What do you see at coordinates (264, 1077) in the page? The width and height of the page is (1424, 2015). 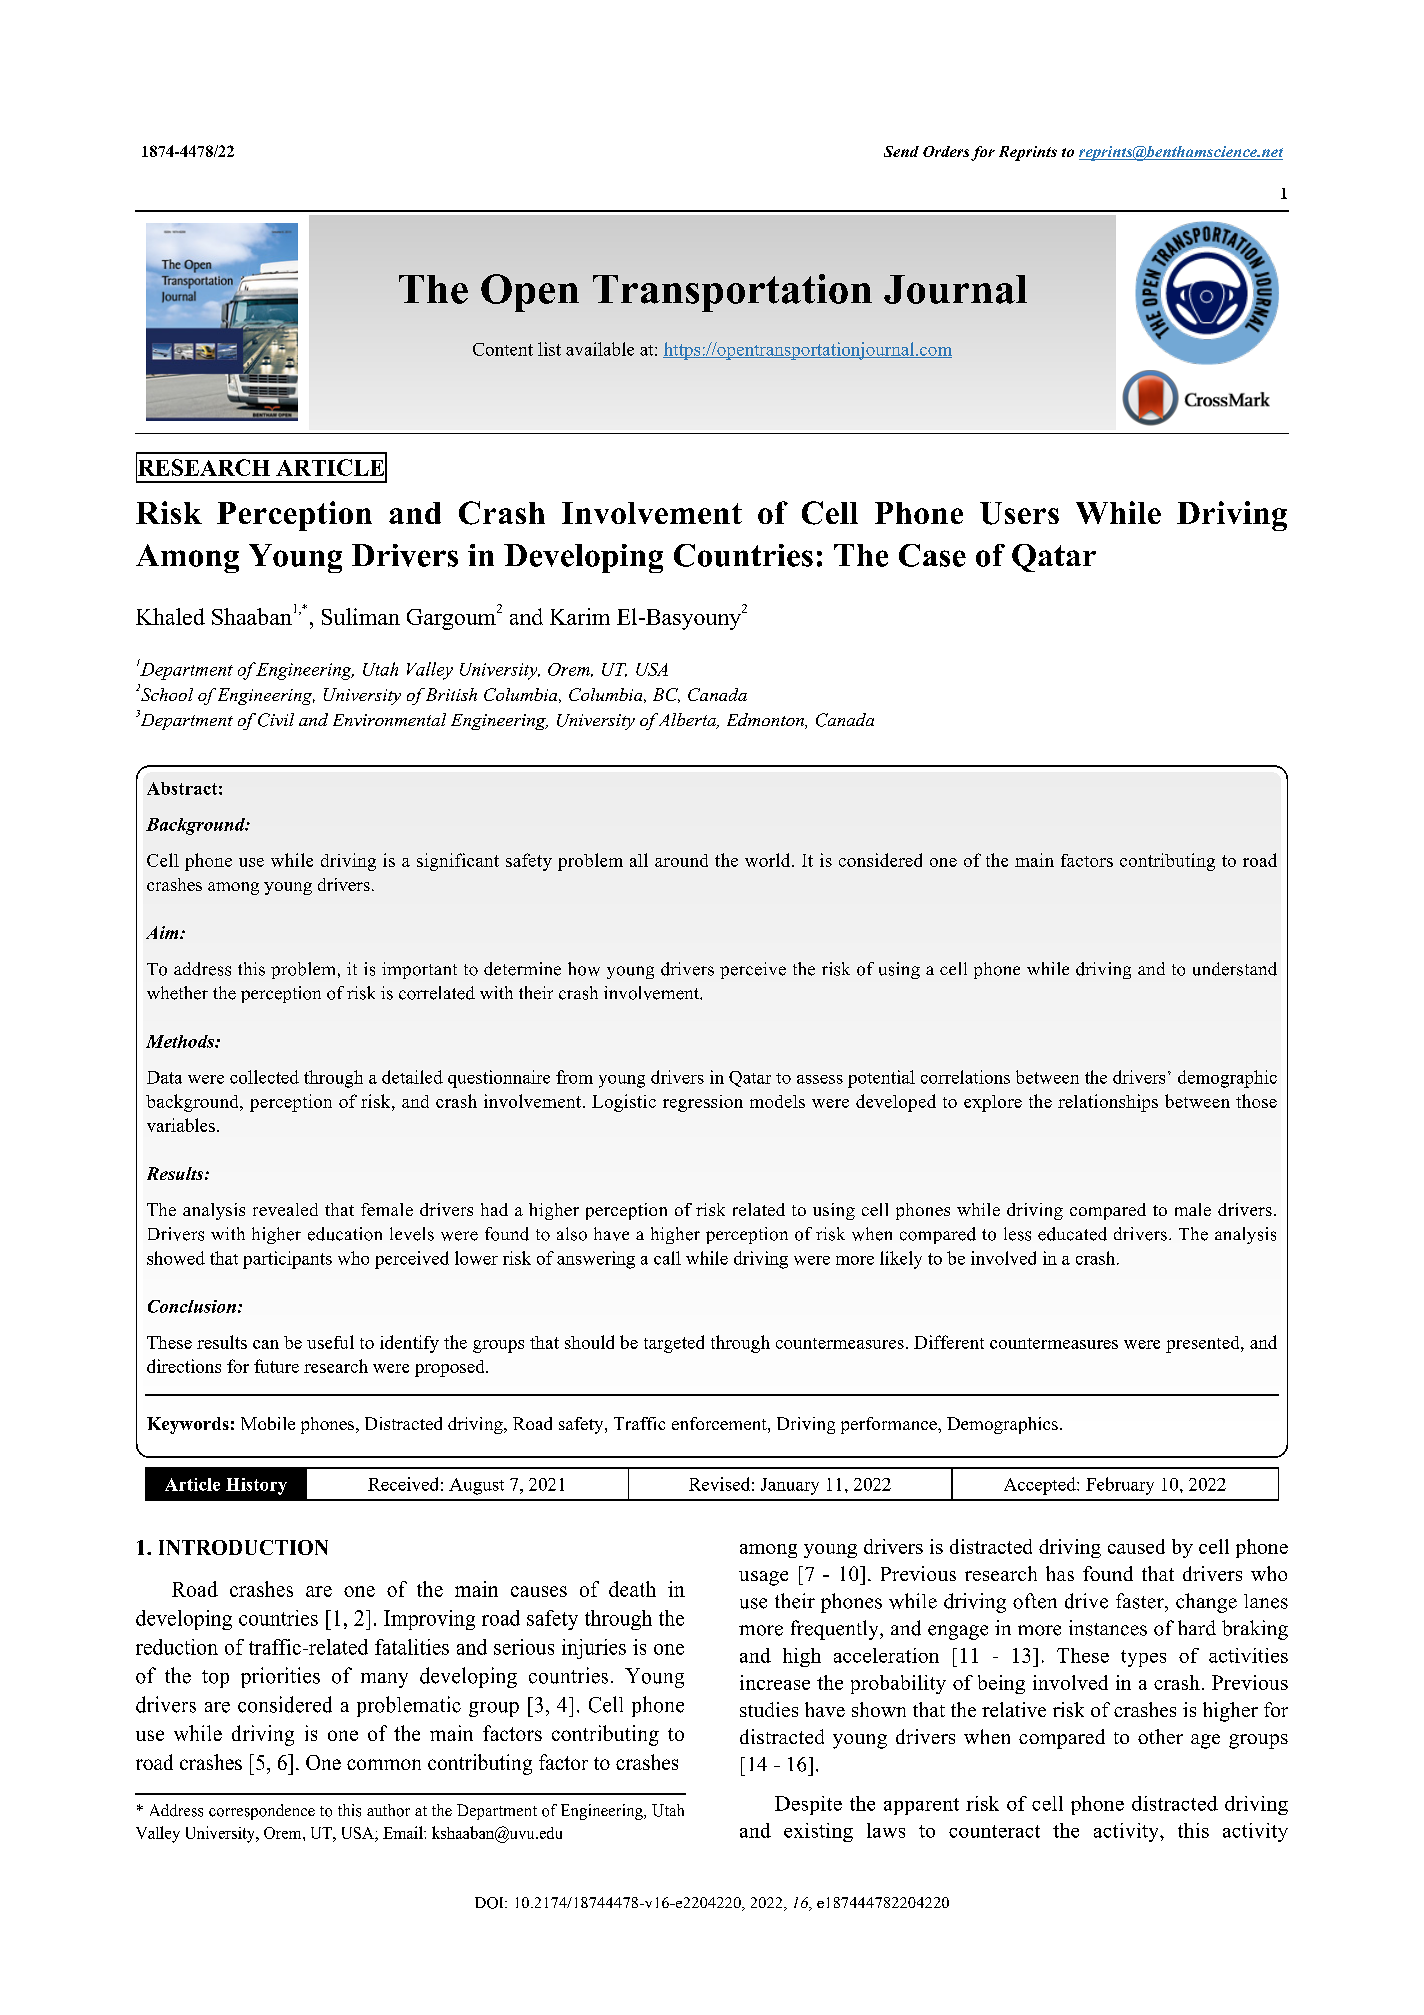 I see `collected` at bounding box center [264, 1077].
